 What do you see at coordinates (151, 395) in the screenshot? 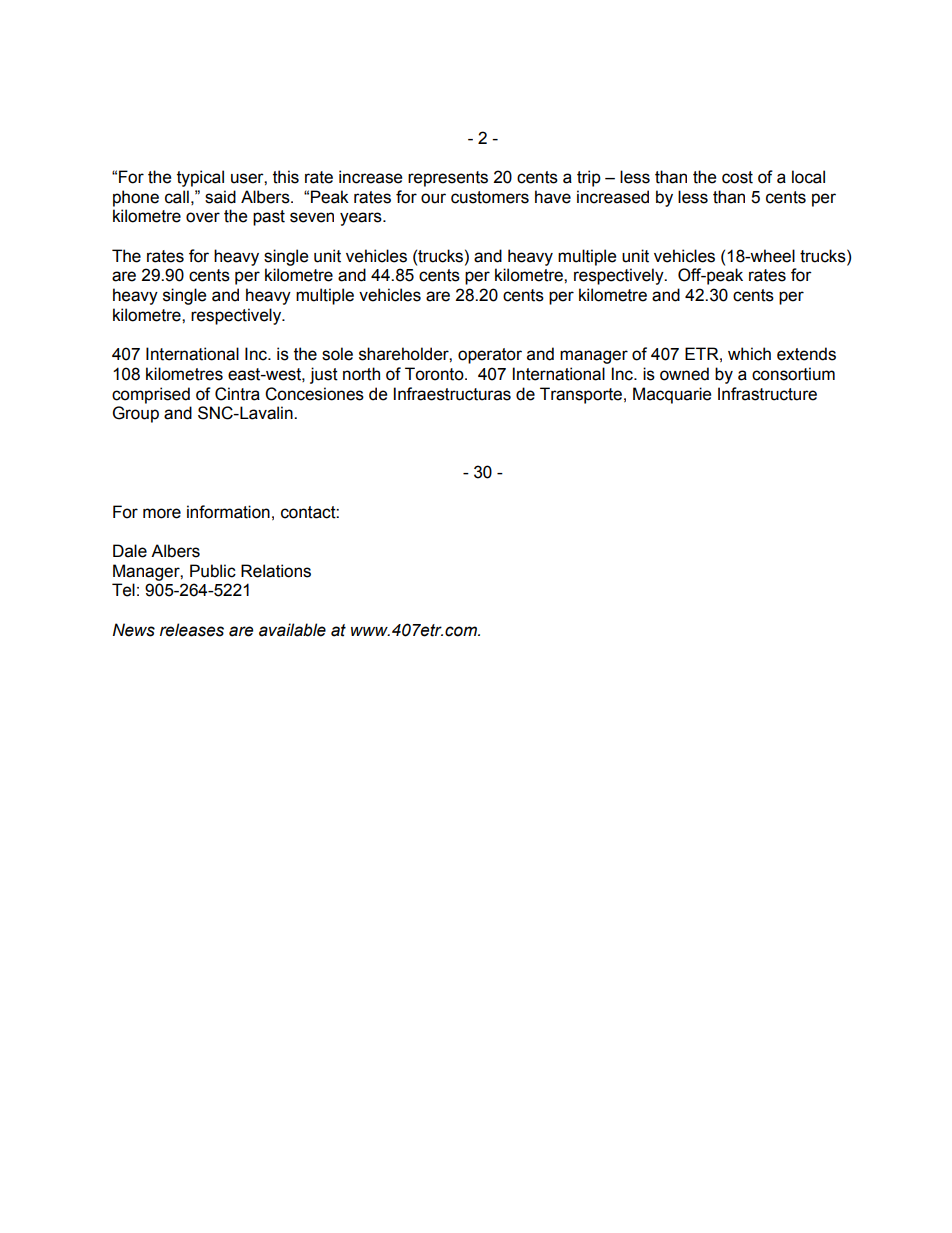
I see `comprised` at bounding box center [151, 395].
